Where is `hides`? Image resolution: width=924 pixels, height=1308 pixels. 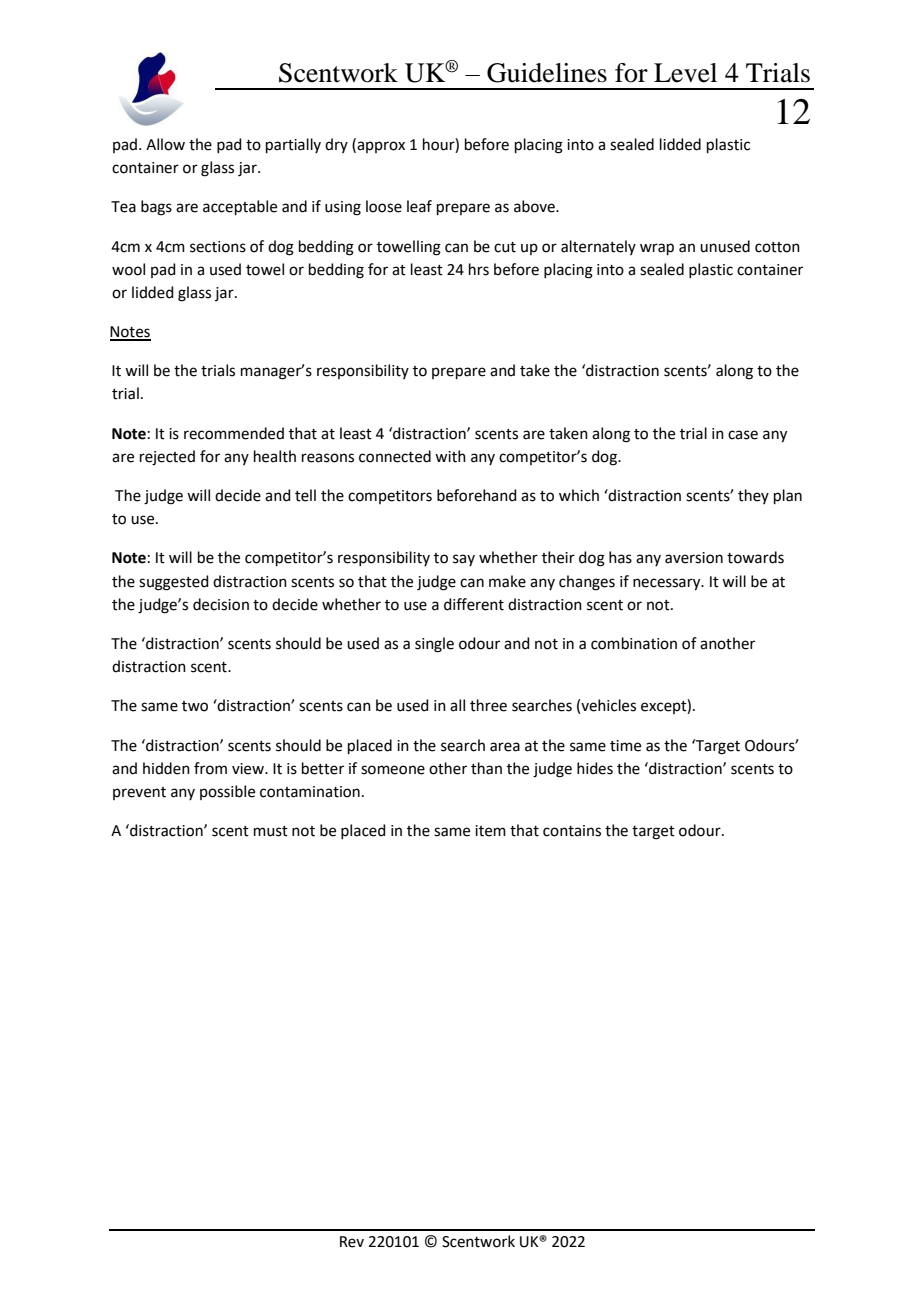 hides is located at coordinates (595, 768).
